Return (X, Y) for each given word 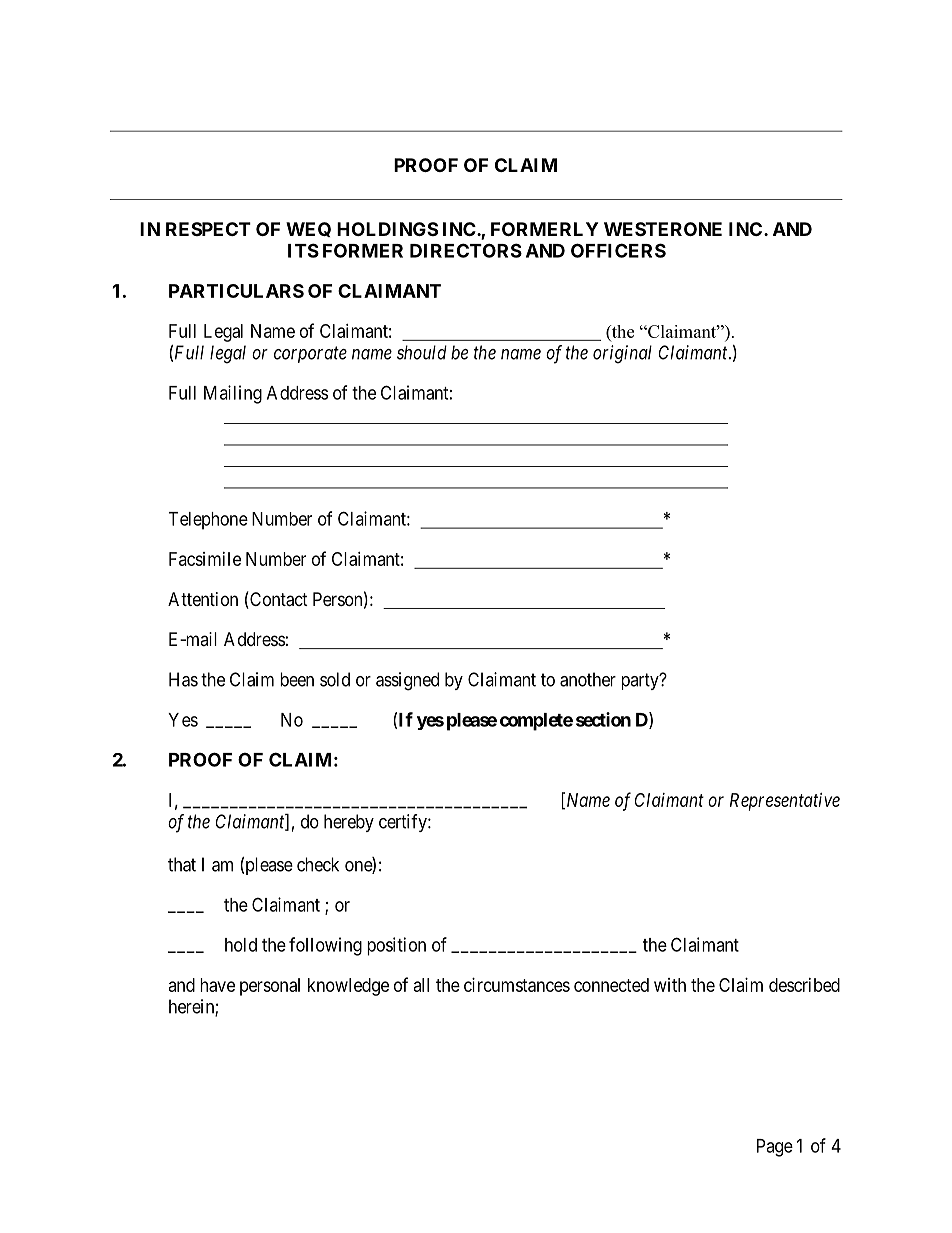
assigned (407, 681)
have (217, 985)
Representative (785, 802)
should (422, 352)
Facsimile (205, 559)
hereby (349, 823)
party (641, 681)
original (622, 354)
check (318, 864)
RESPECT (208, 229)
